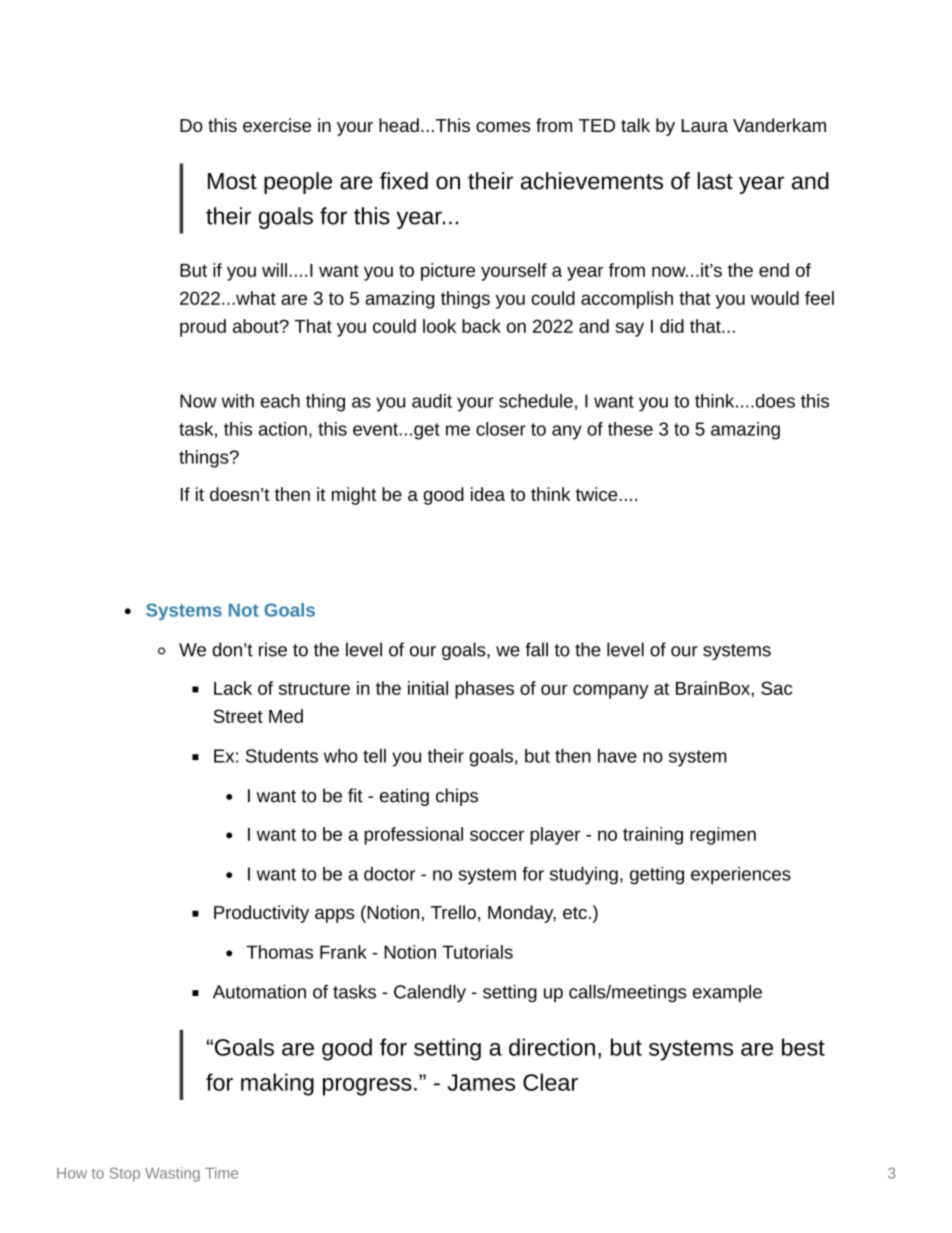  What do you see at coordinates (488, 494) in the screenshot?
I see `idea` at bounding box center [488, 494].
